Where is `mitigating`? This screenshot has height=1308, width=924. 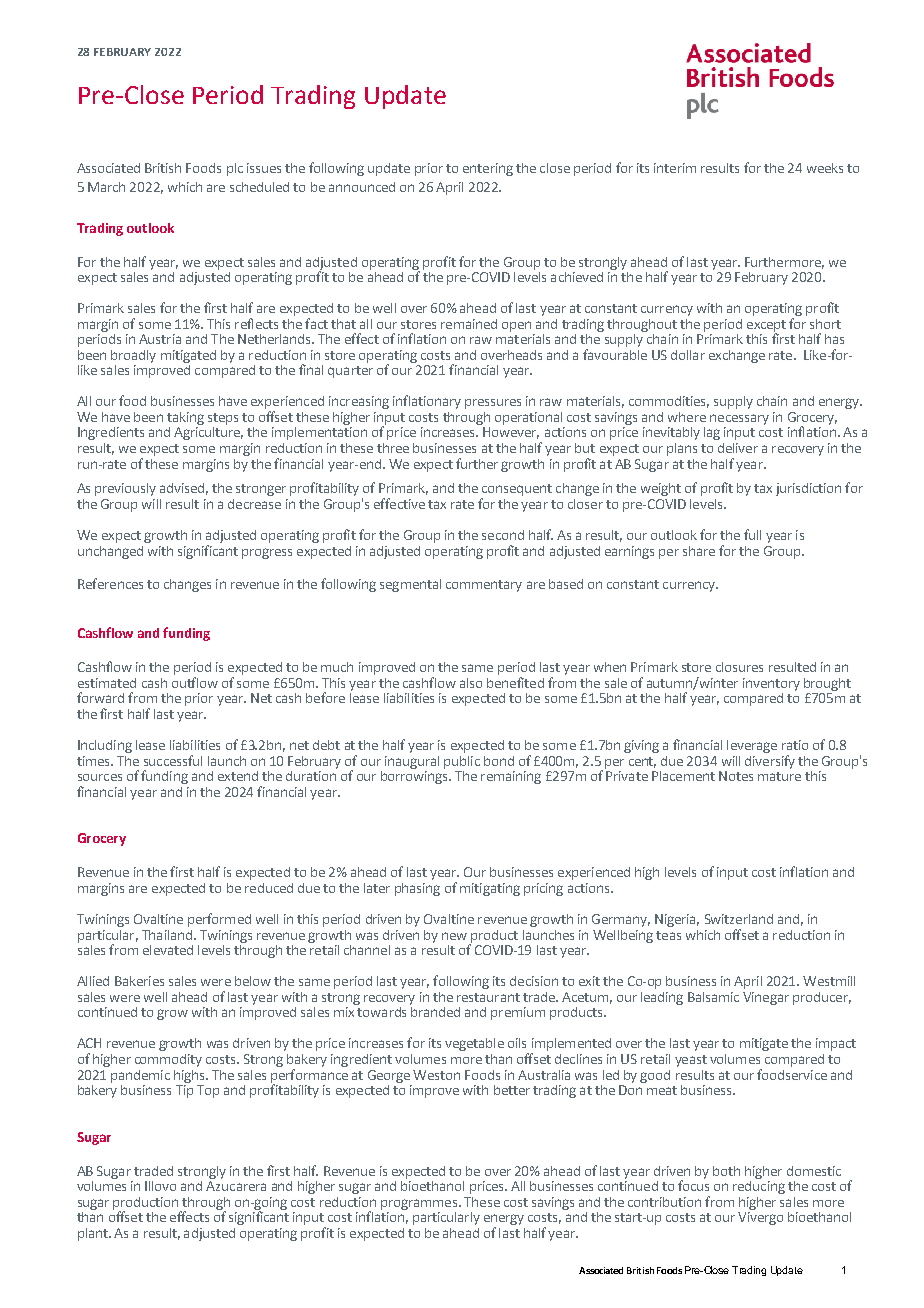 mitigating is located at coordinates (490, 889).
